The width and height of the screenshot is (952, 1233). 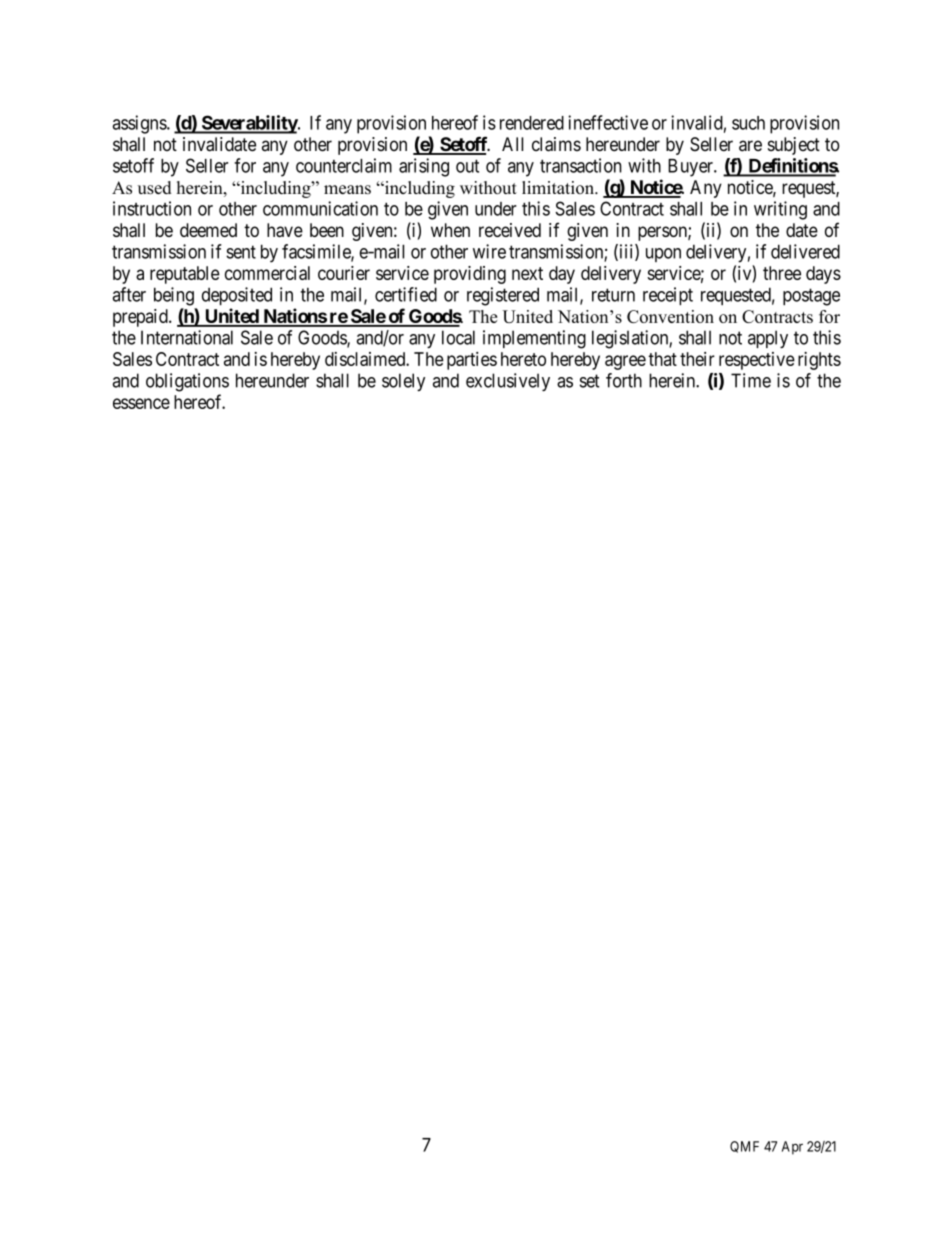 What do you see at coordinates (424, 167) in the screenshot?
I see `arising` at bounding box center [424, 167].
